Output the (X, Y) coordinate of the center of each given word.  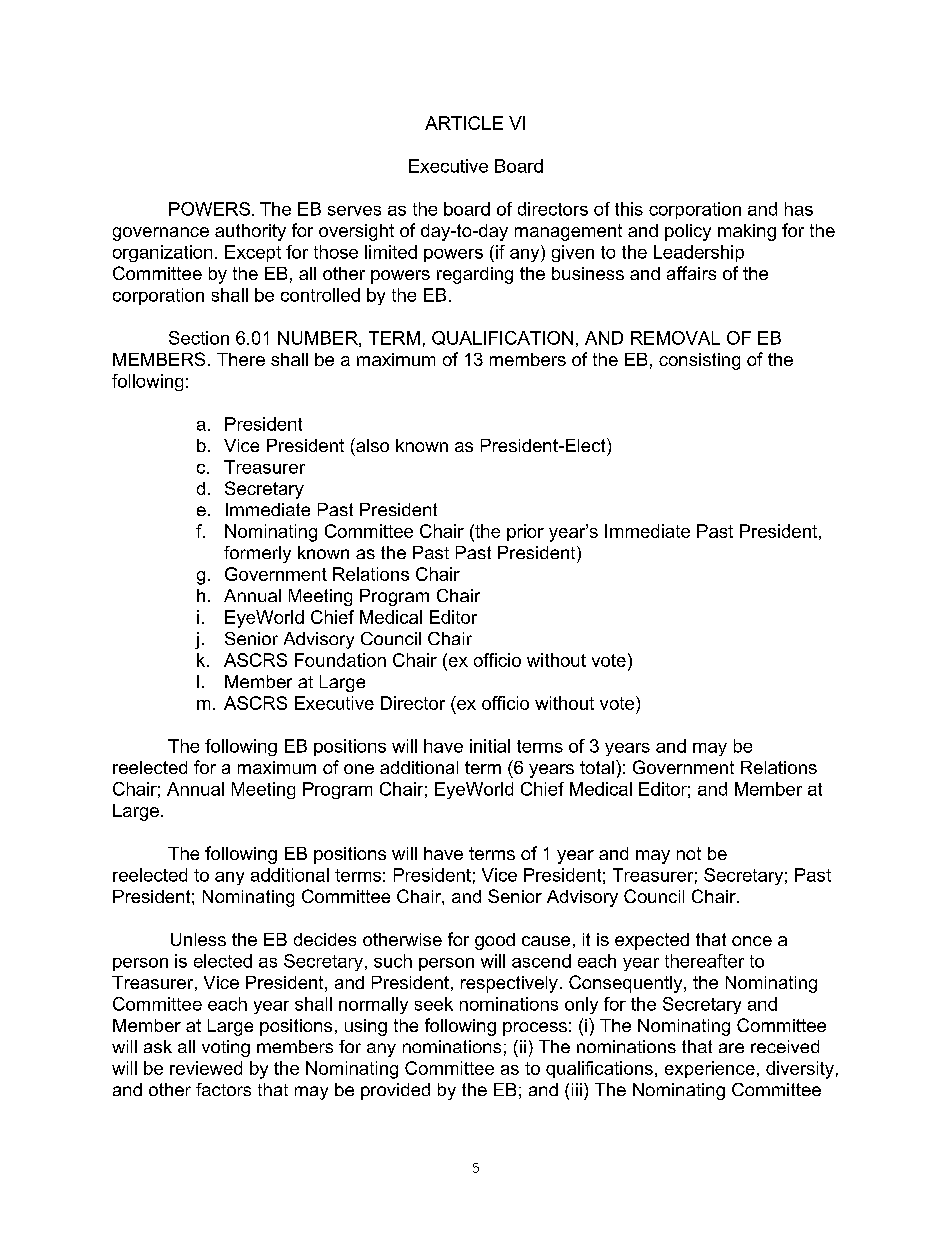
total (597, 767)
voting (226, 1048)
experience (710, 1069)
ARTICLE (464, 123)
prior (525, 532)
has (799, 209)
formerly (257, 554)
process (535, 1029)
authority (250, 232)
